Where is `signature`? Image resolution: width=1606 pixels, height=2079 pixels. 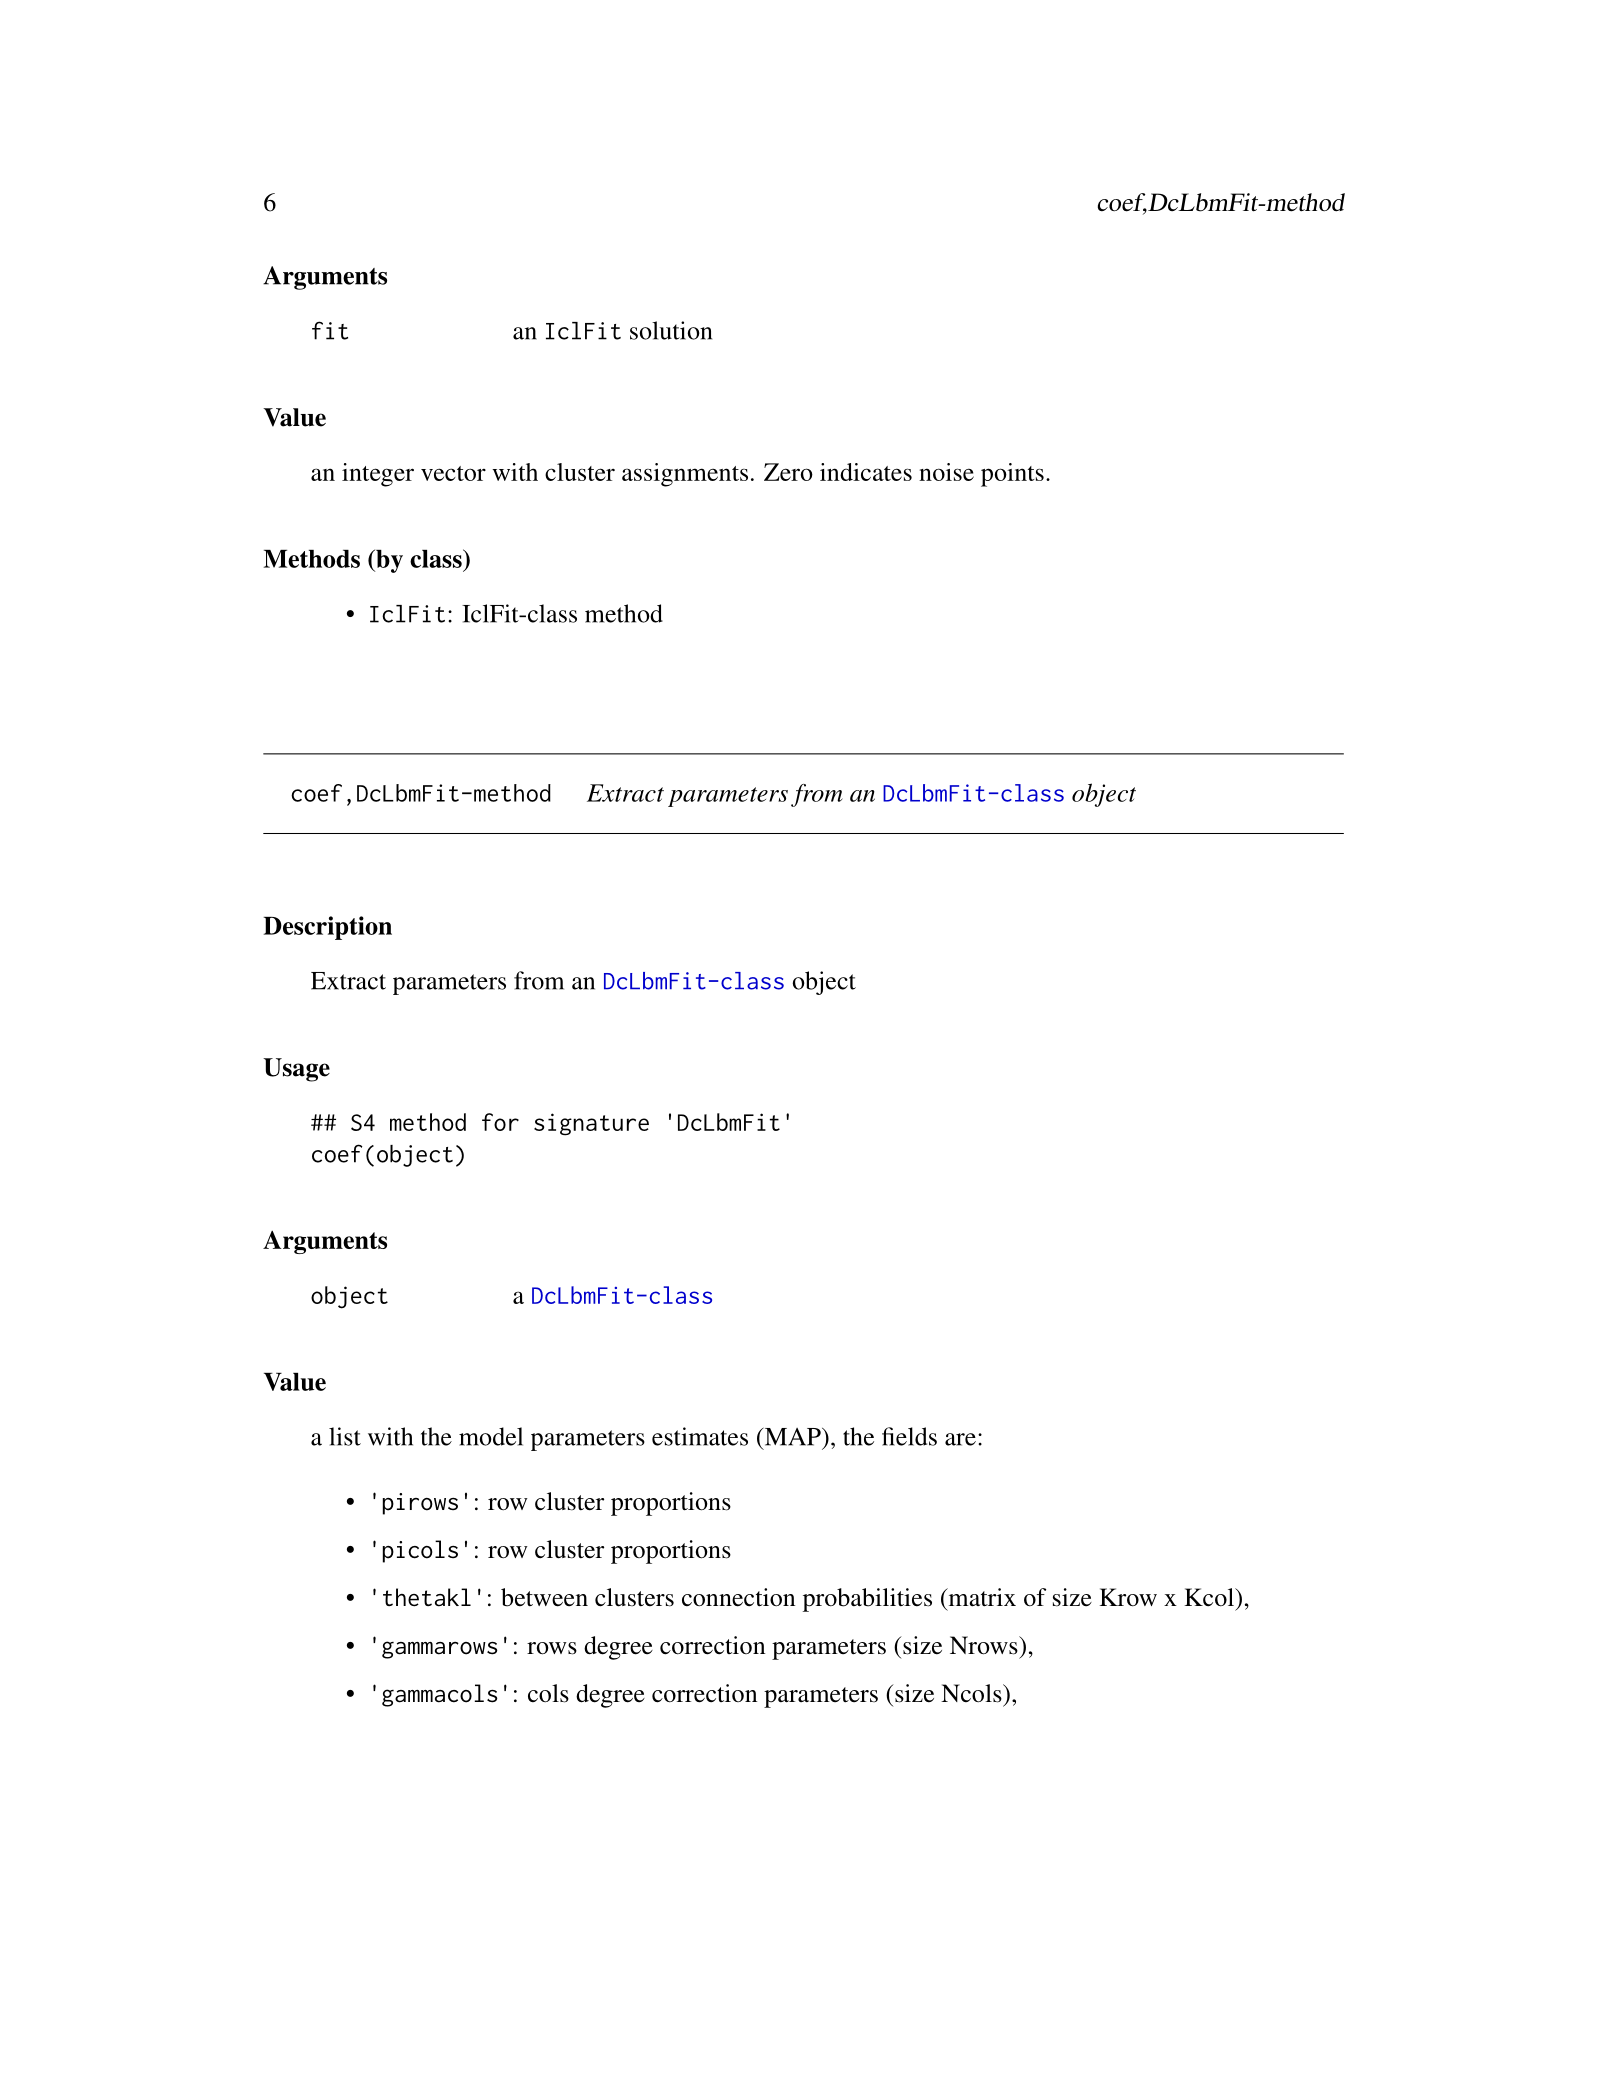 signature is located at coordinates (591, 1124).
